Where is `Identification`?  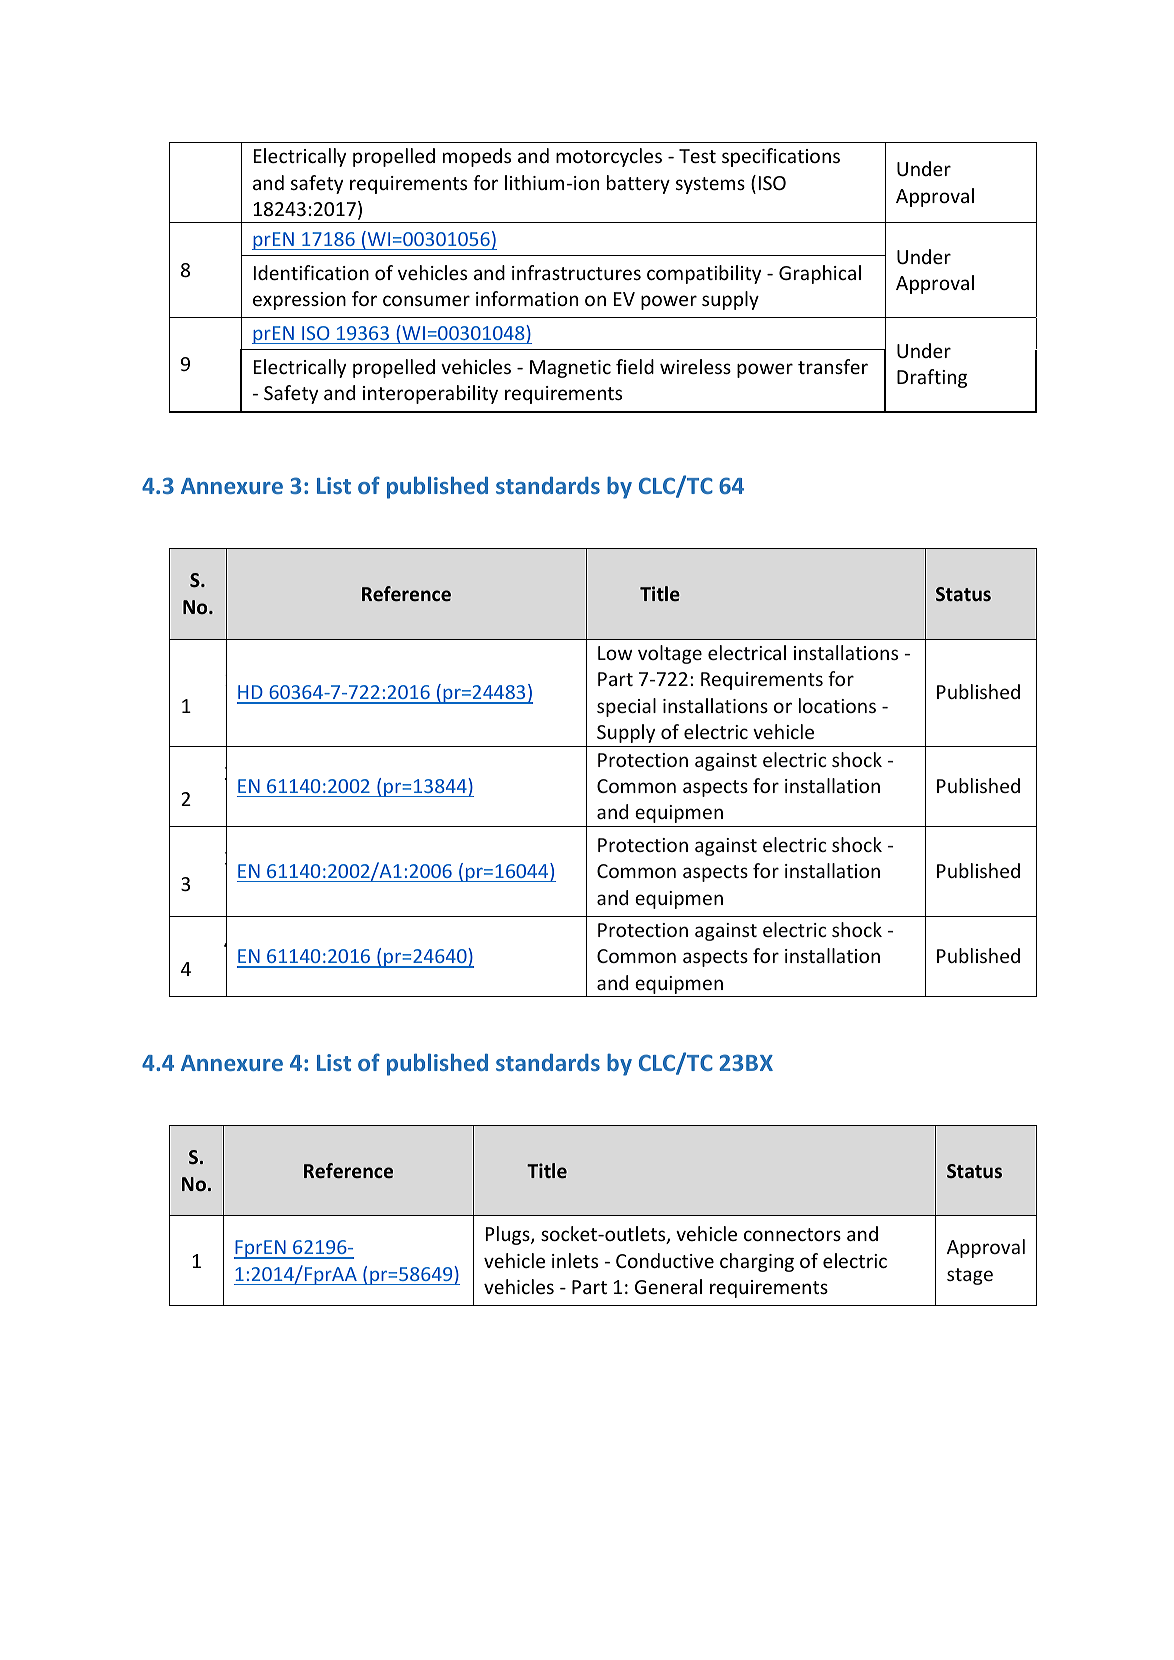 Identification is located at coordinates (311, 272).
